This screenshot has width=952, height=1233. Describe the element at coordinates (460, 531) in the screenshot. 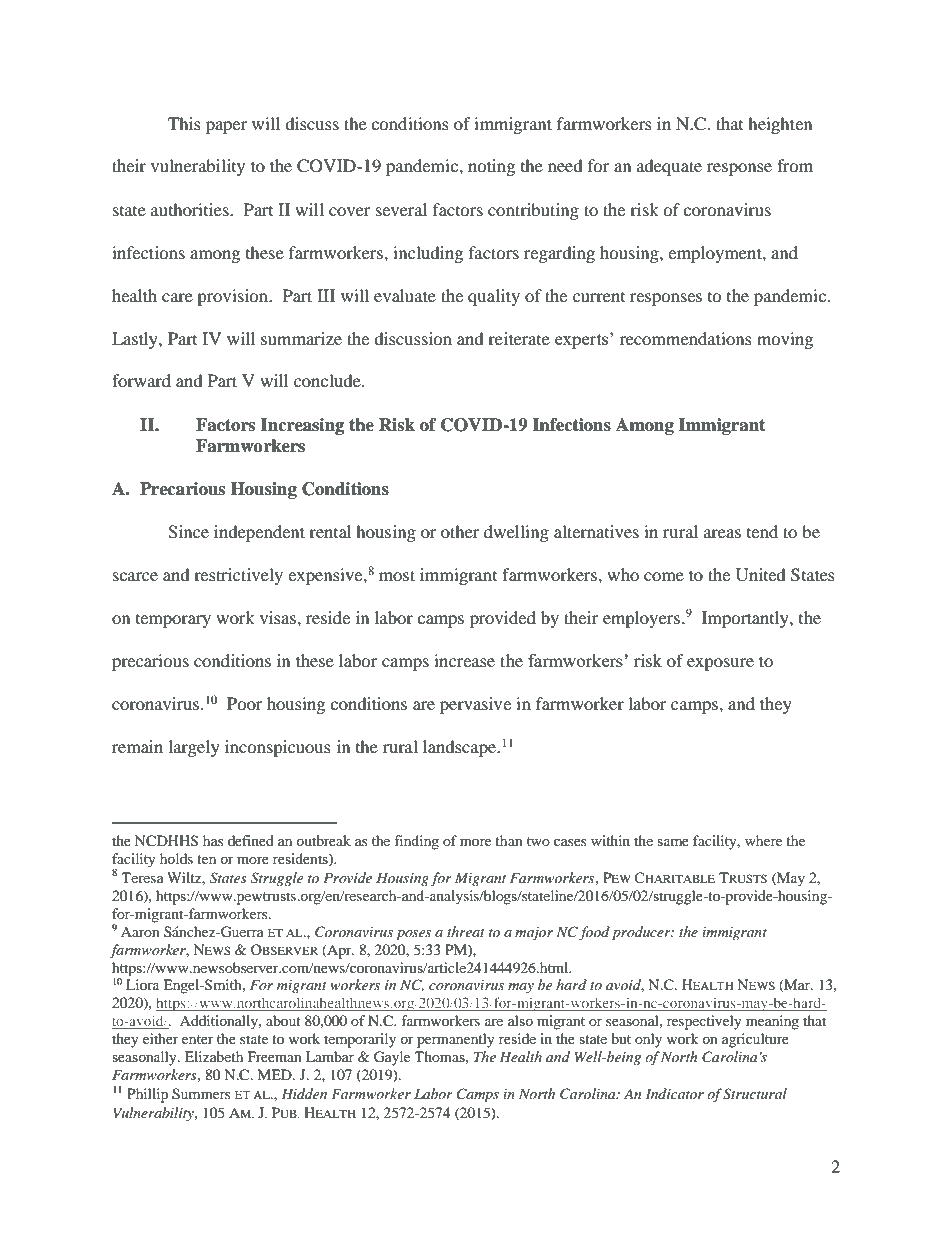

I see `other` at that location.
